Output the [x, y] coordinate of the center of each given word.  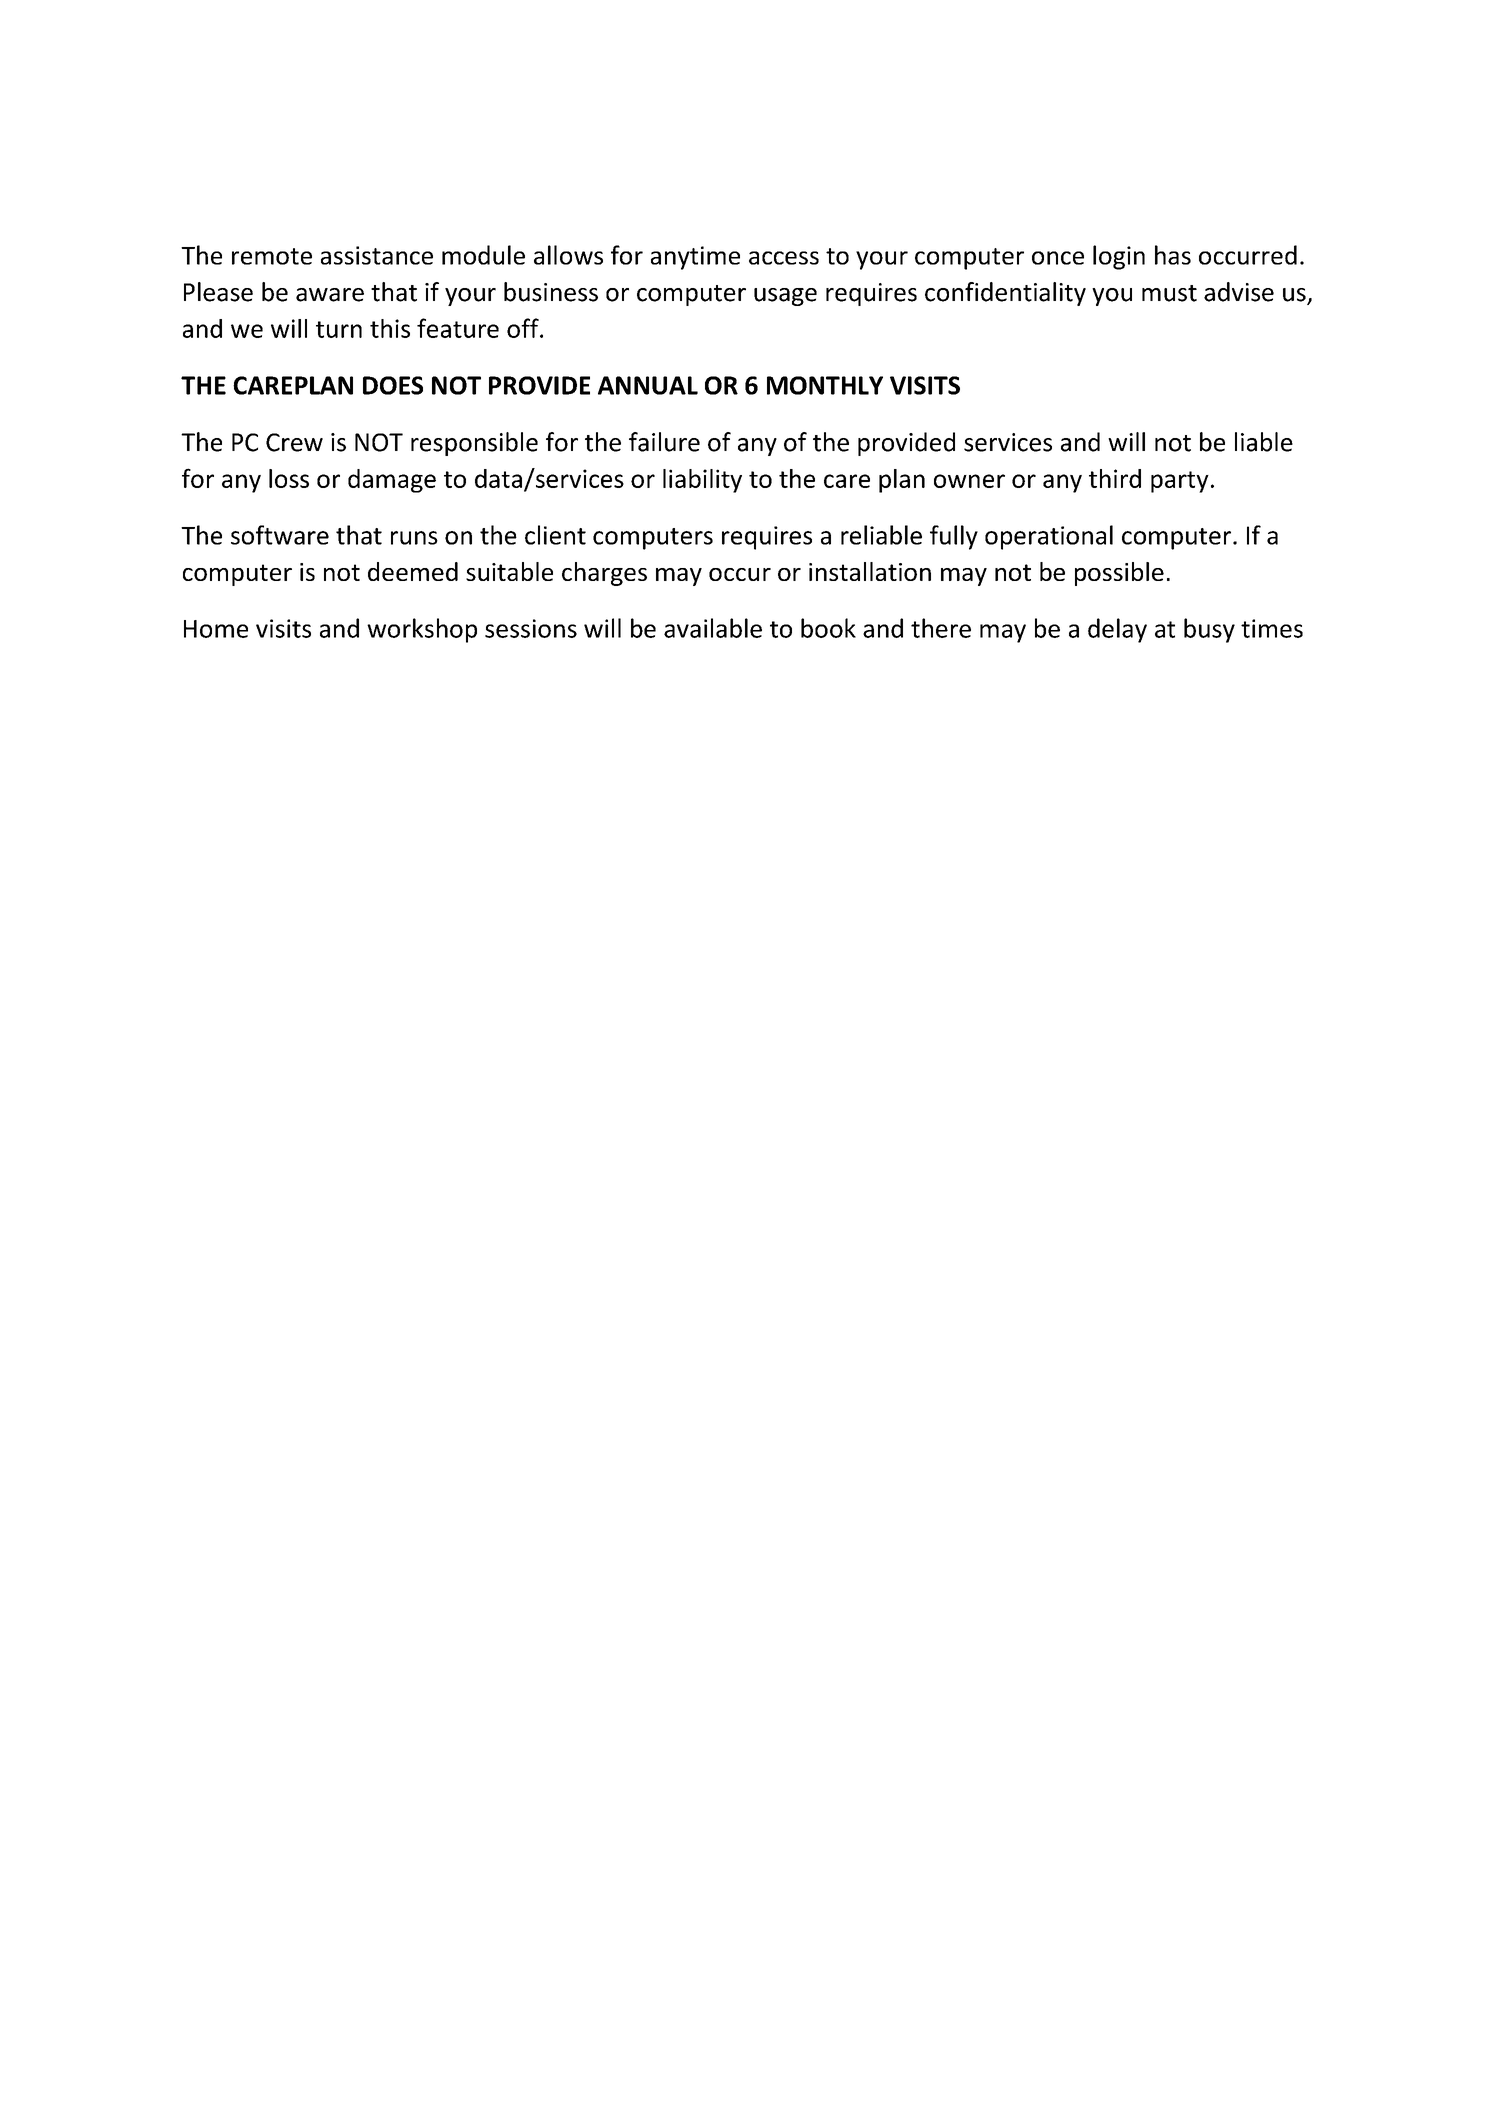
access [784, 258]
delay [1117, 630]
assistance [377, 255]
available [713, 628]
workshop [422, 630]
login [1119, 257]
